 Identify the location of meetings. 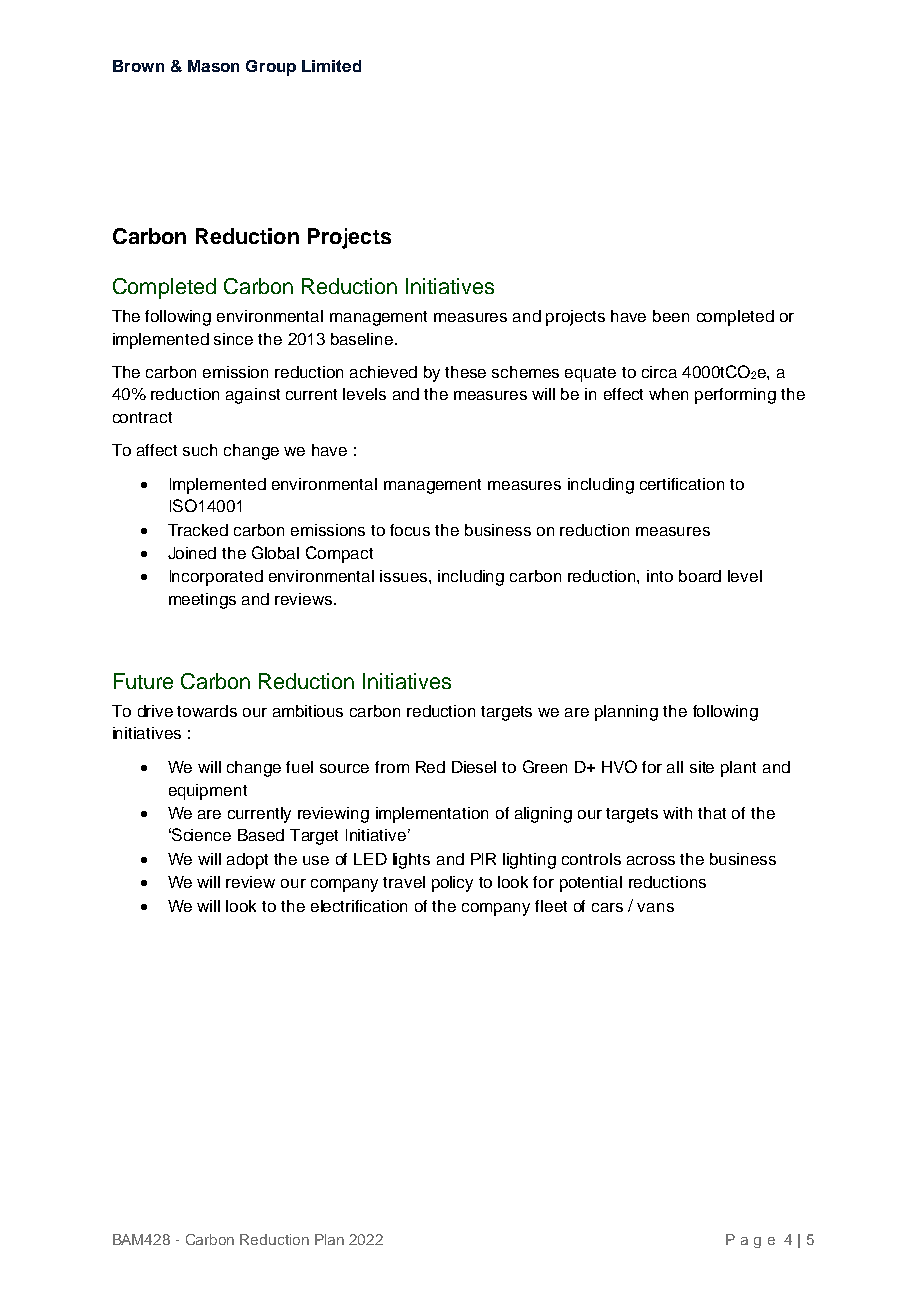
(202, 601).
